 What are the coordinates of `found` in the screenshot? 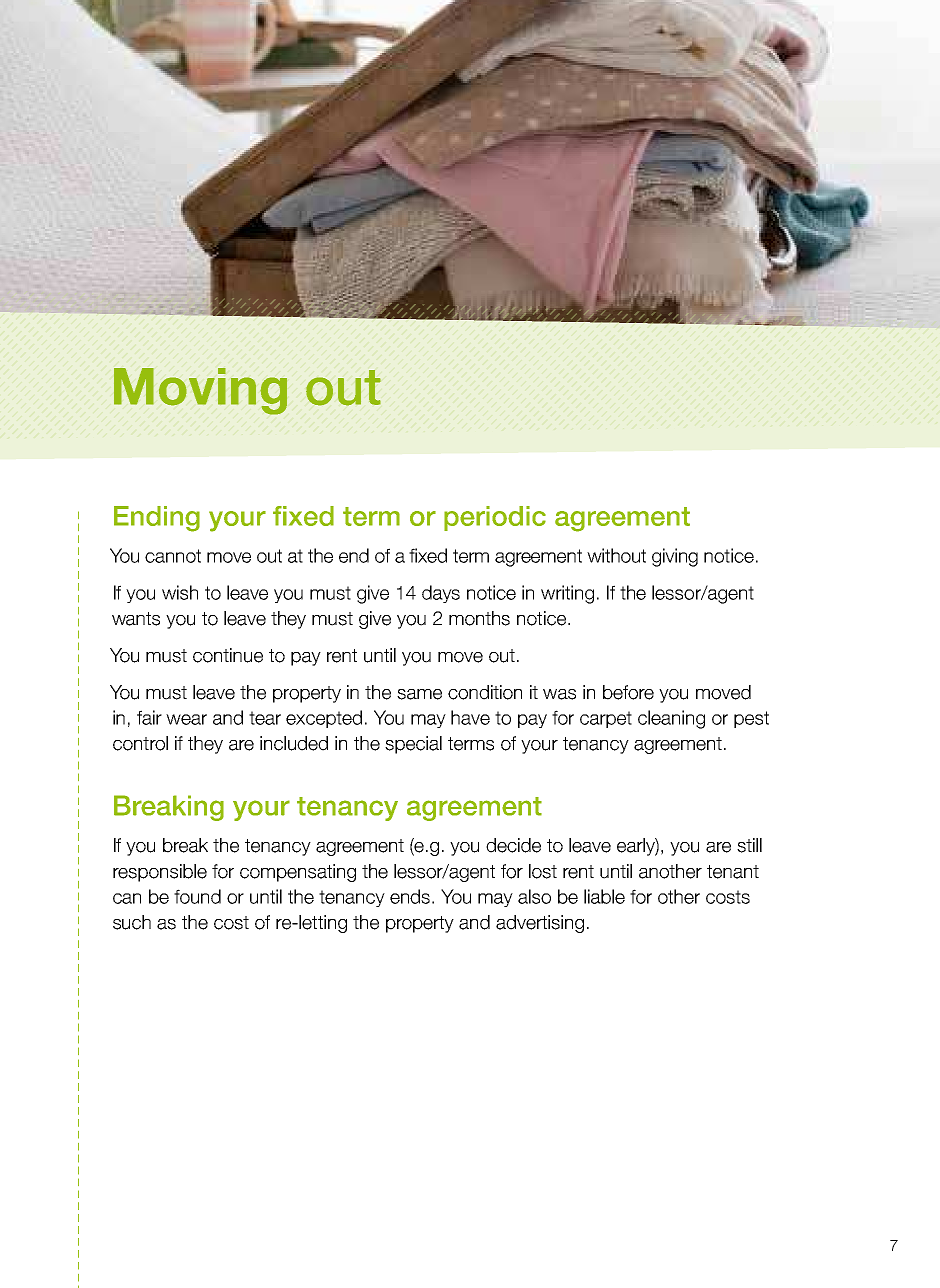 It's located at (197, 896).
